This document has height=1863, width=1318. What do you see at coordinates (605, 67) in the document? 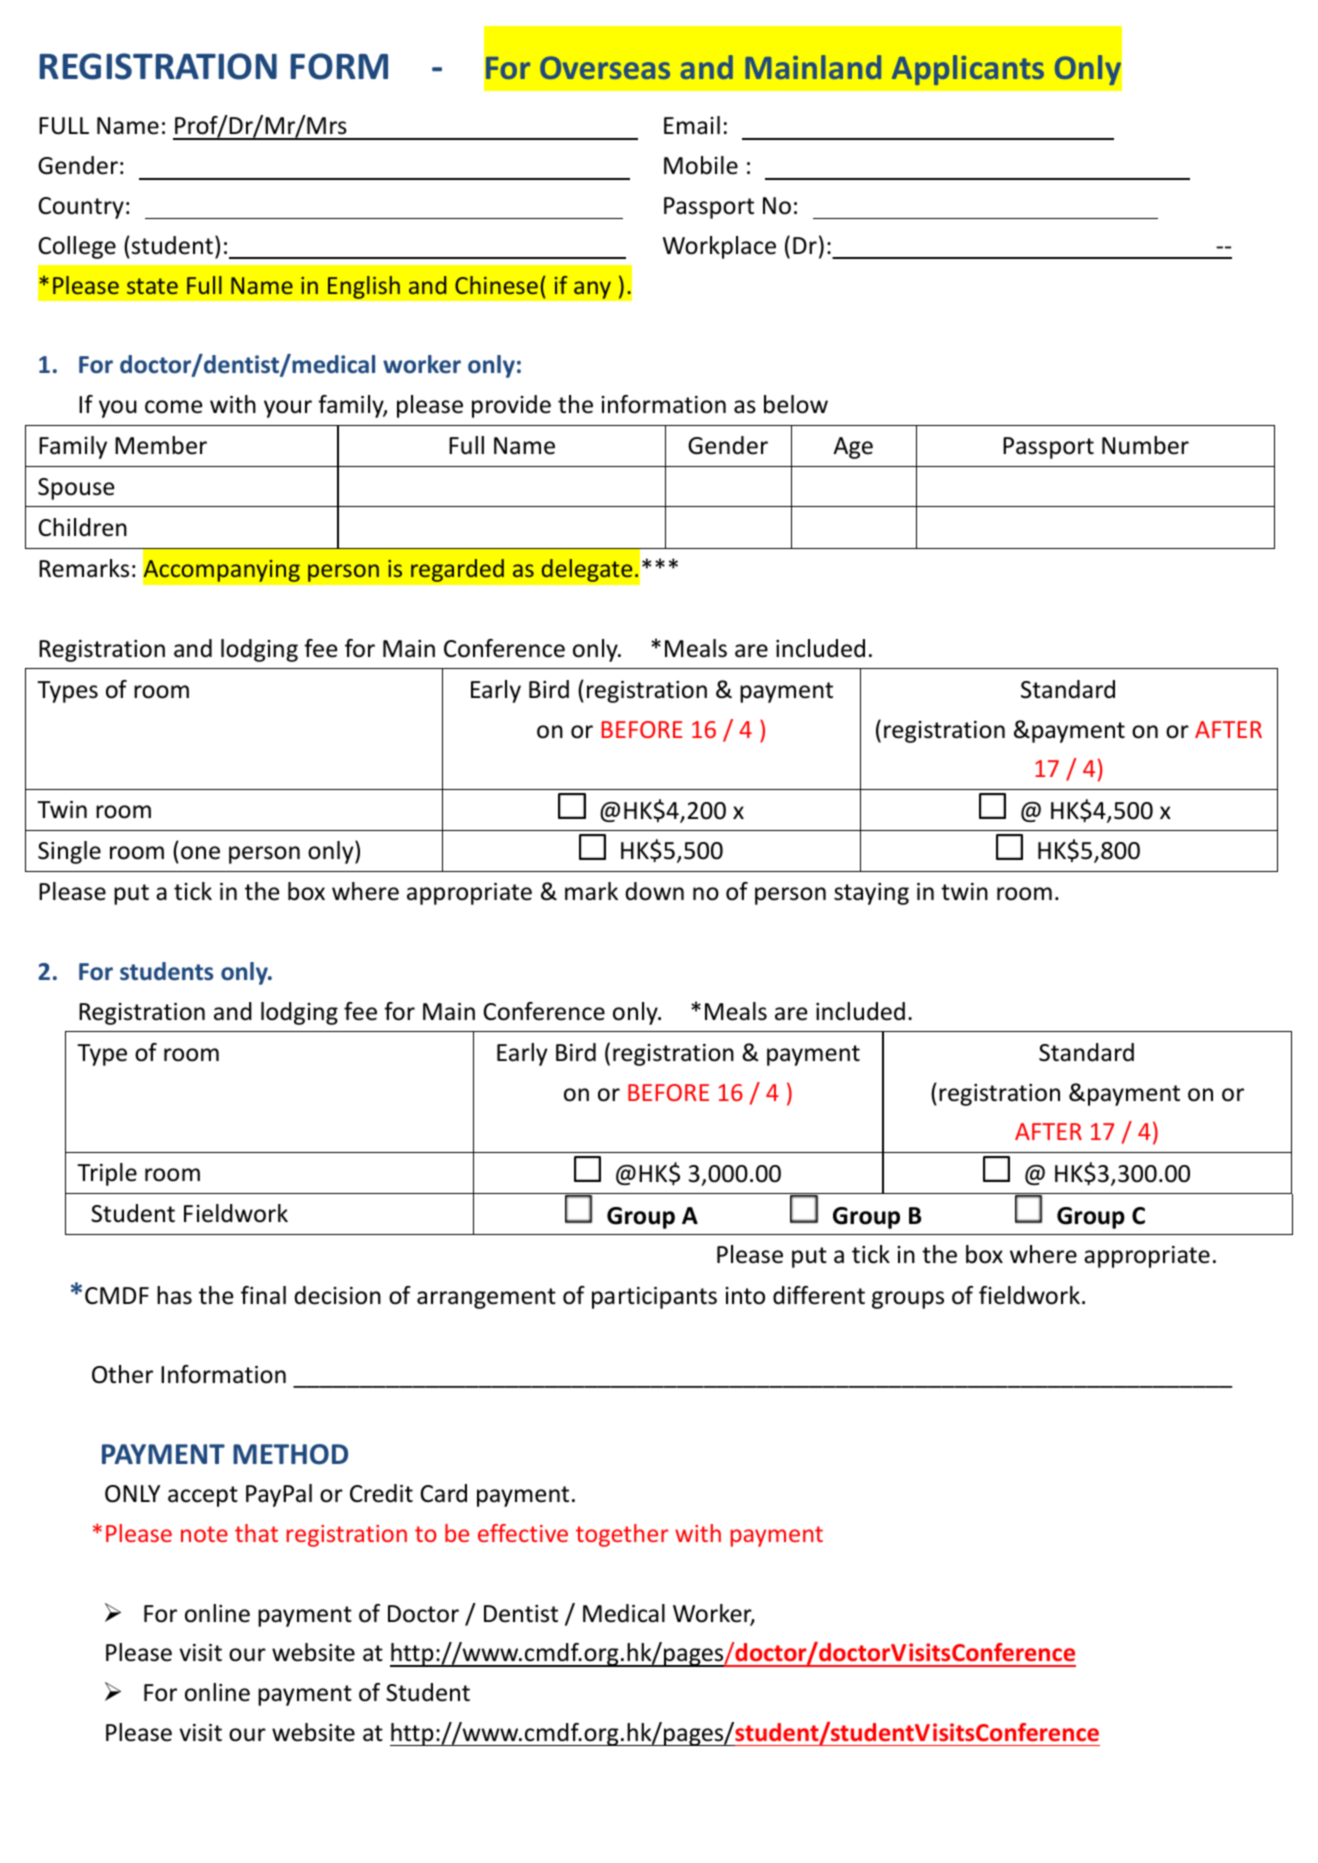
I see `Overseas` at bounding box center [605, 67].
